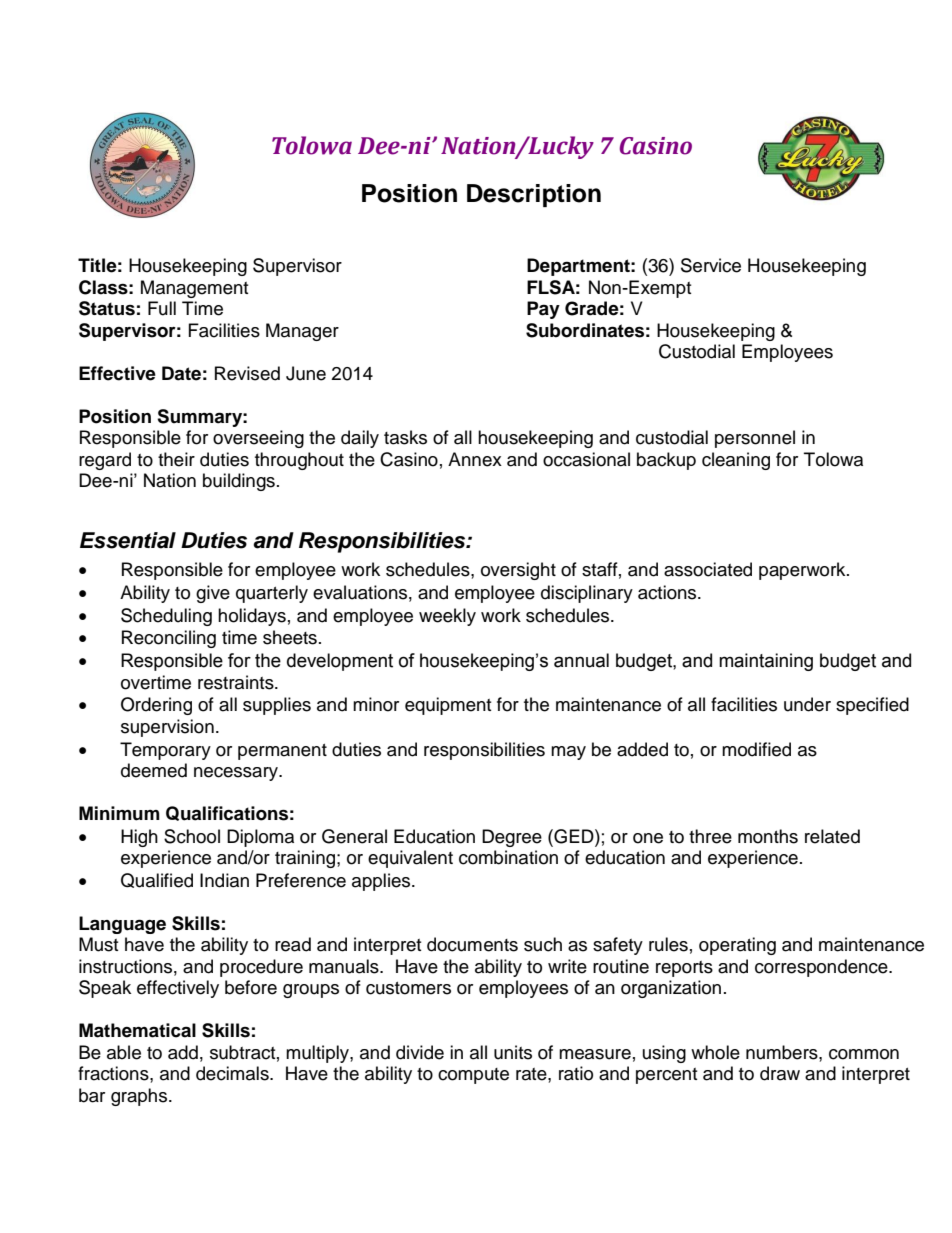 Image resolution: width=952 pixels, height=1233 pixels. Describe the element at coordinates (473, 1076) in the image. I see `compute` at that location.
